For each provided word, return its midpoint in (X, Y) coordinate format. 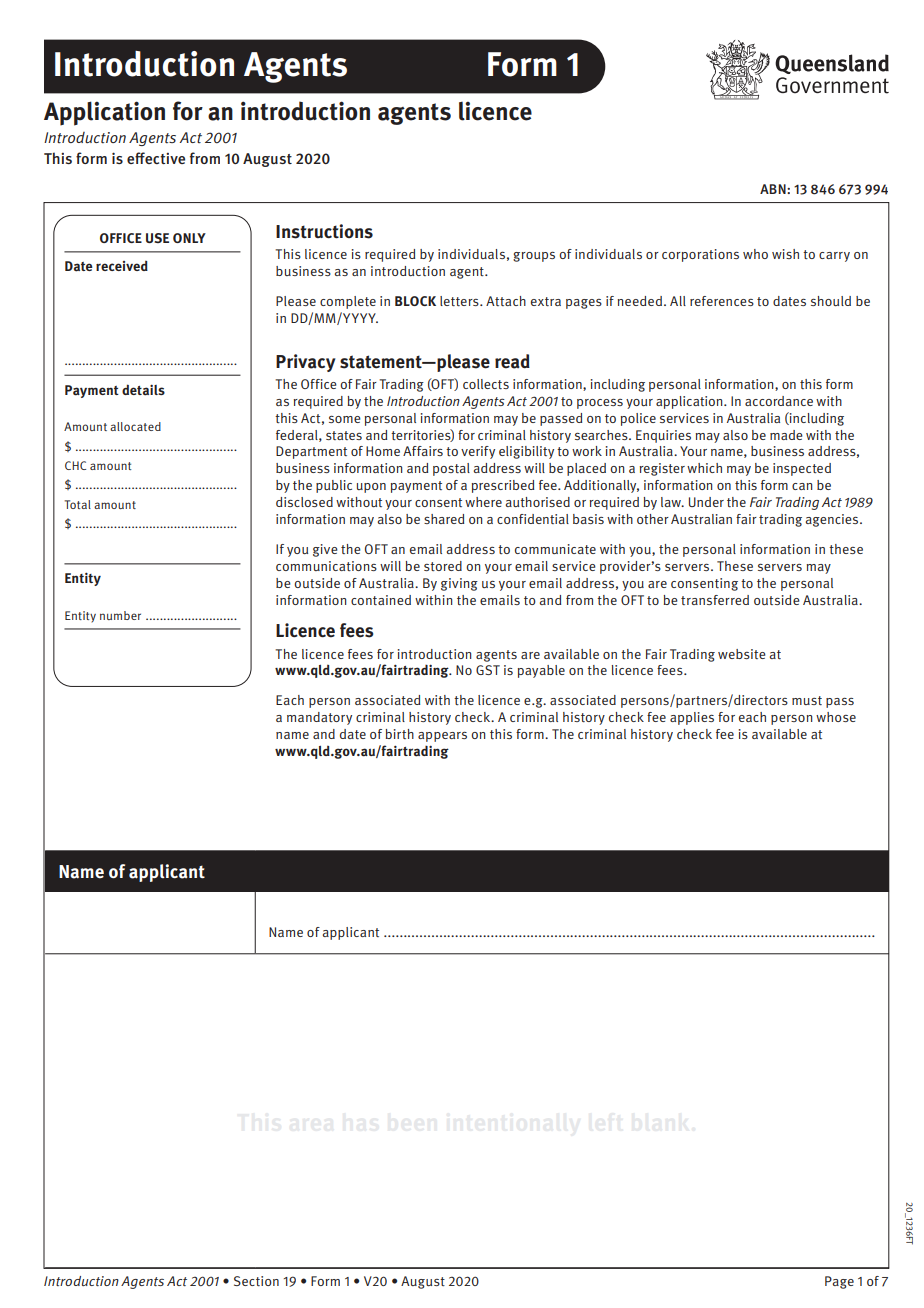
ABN (774, 189)
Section (256, 1281)
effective (156, 158)
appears (442, 737)
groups (534, 257)
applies (692, 718)
